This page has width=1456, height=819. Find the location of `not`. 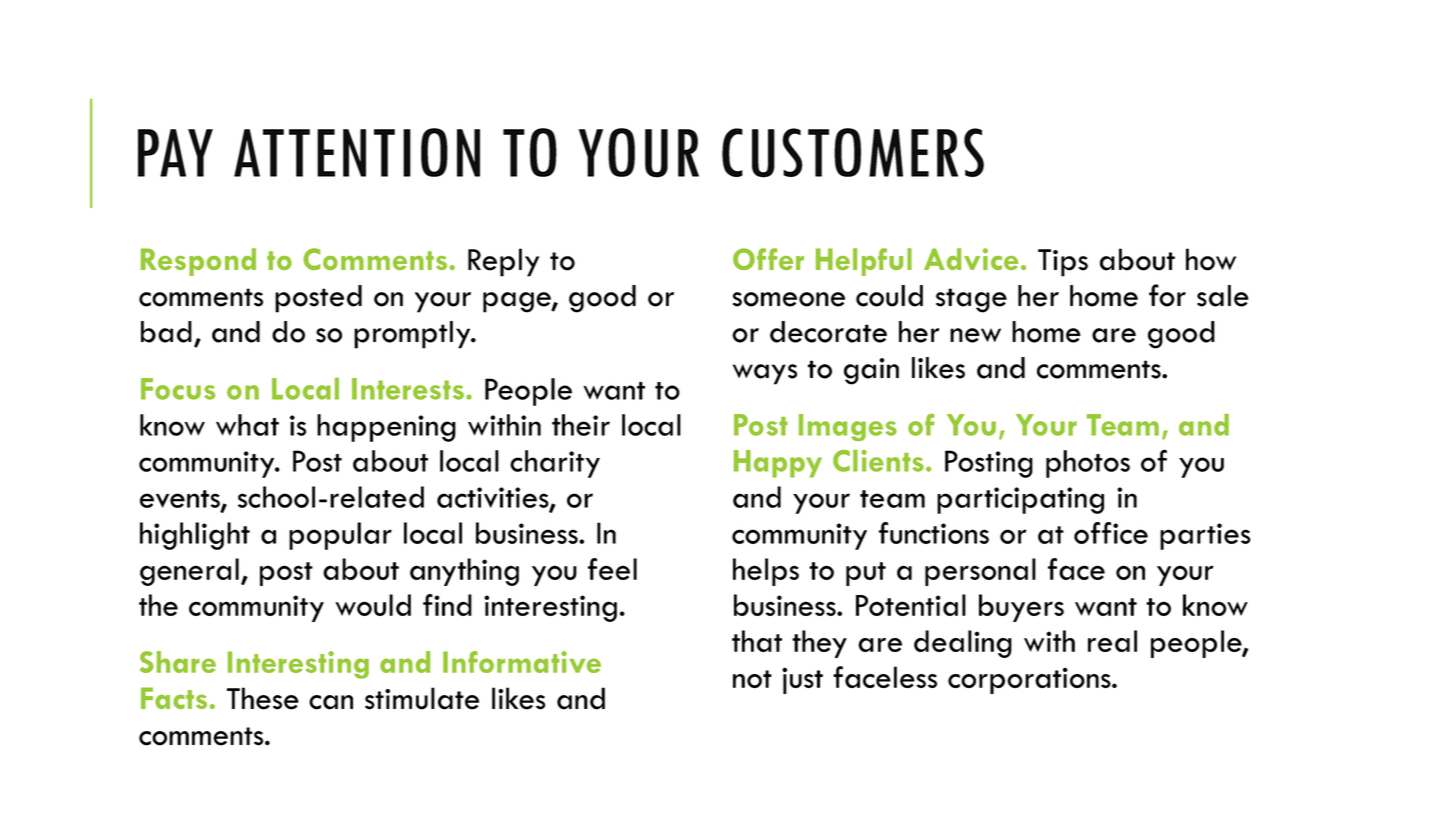

not is located at coordinates (752, 679).
